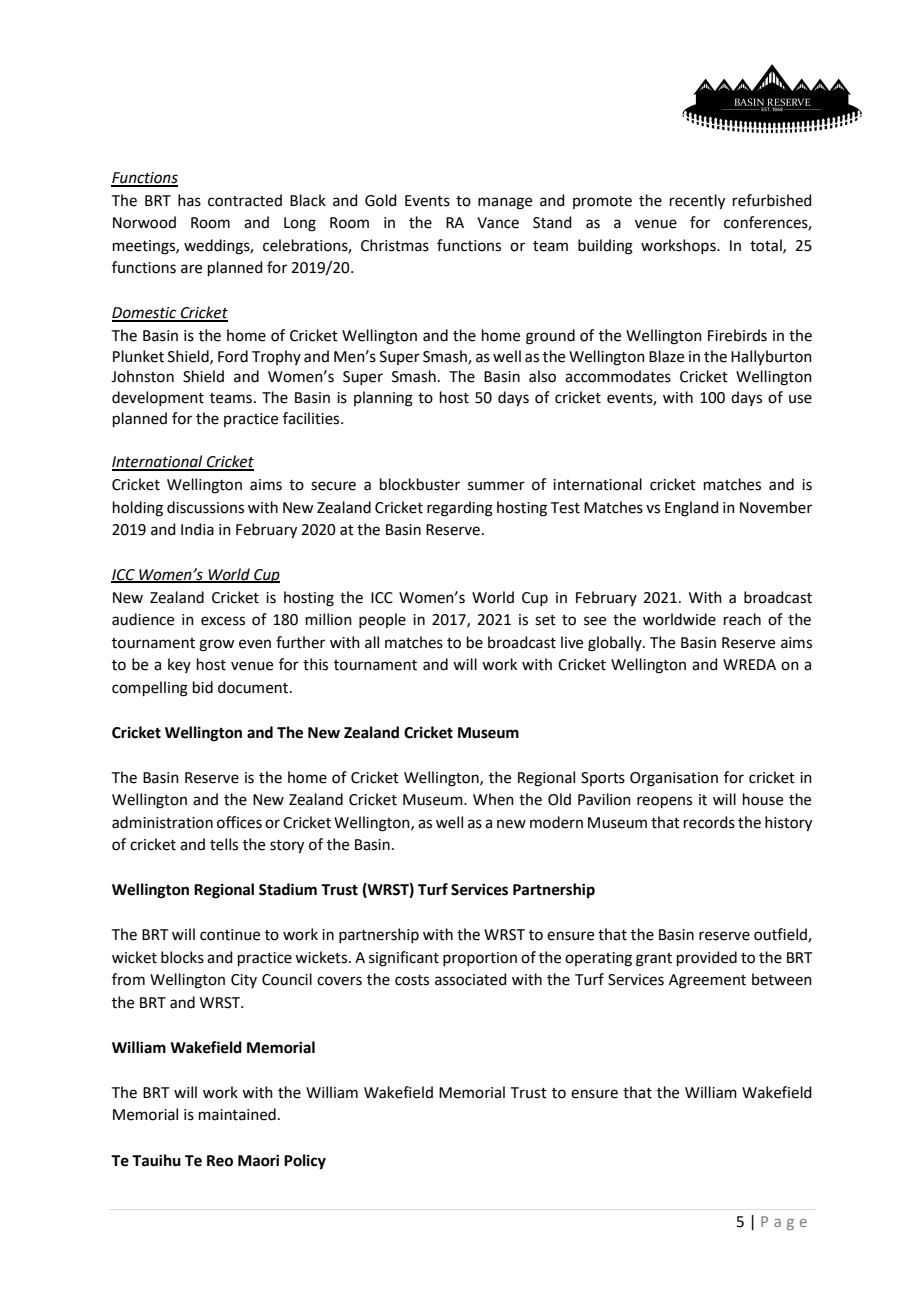 This screenshot has height=1308, width=924. Describe the element at coordinates (742, 619) in the screenshot. I see `reach` at that location.
